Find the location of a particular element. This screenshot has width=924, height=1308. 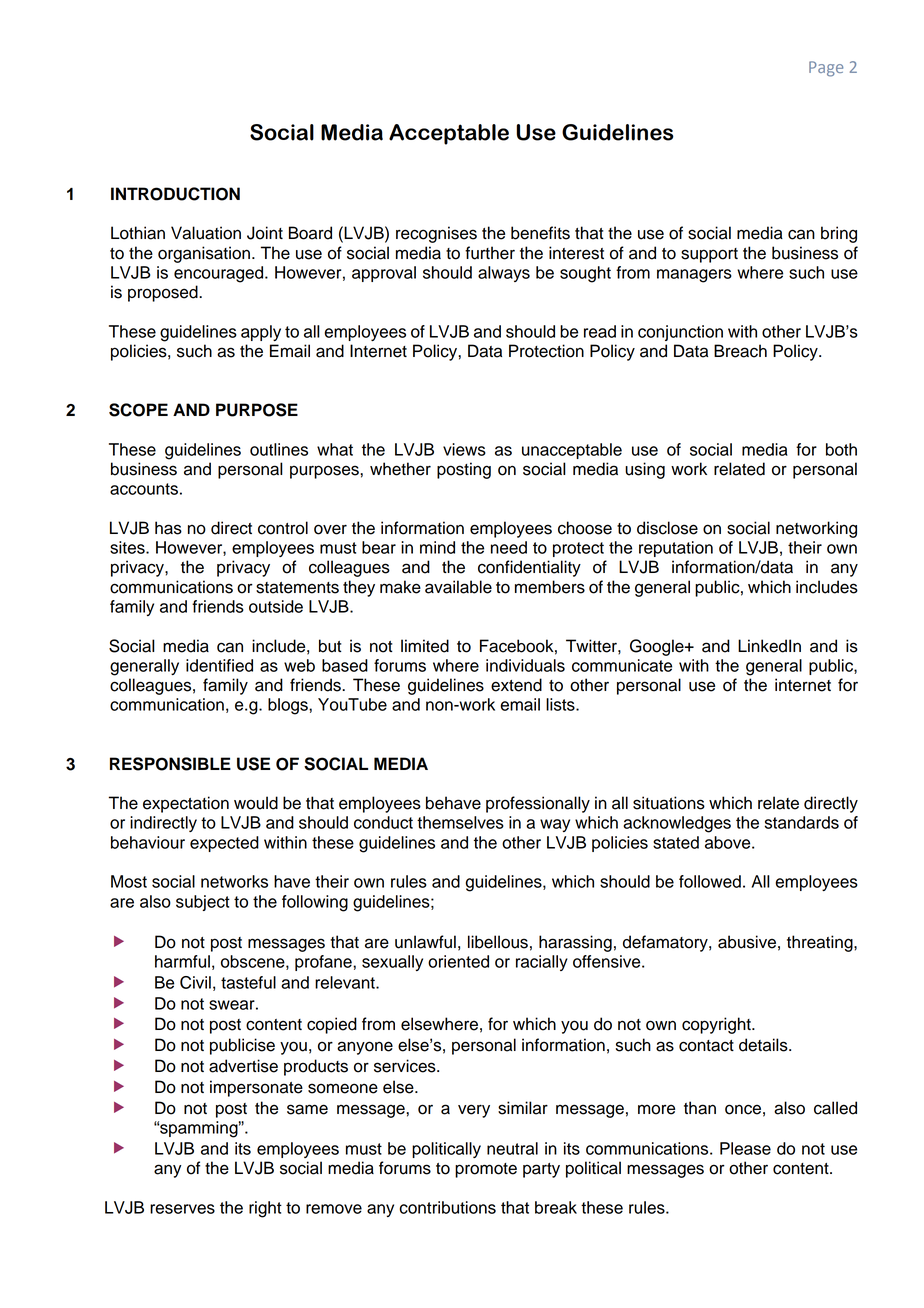

apply is located at coordinates (261, 333).
